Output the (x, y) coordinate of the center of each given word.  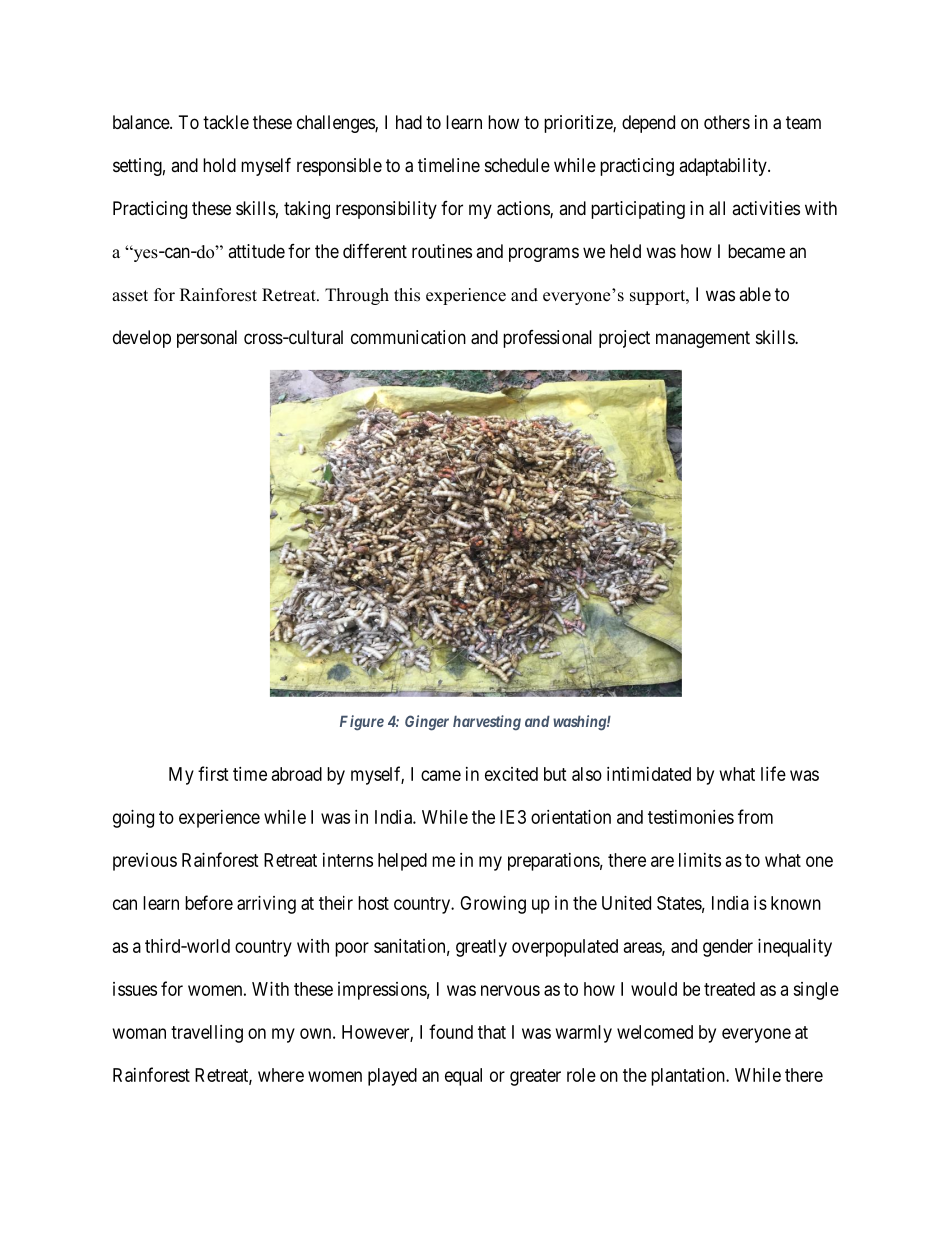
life (773, 773)
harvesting (487, 723)
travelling (207, 1034)
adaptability (724, 167)
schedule (517, 165)
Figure (362, 723)
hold (219, 165)
